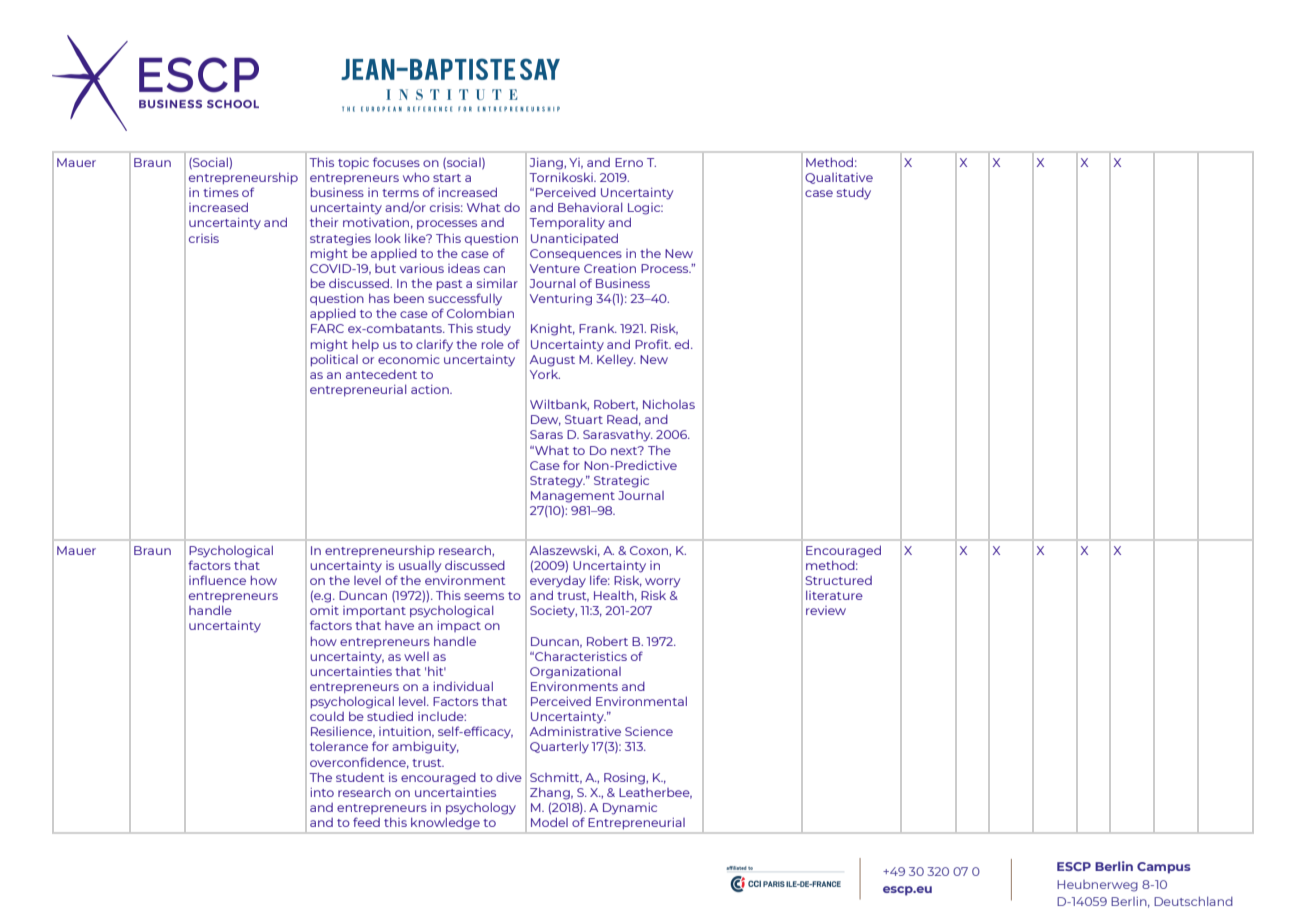  What do you see at coordinates (420, 566) in the document?
I see `usually` at bounding box center [420, 566].
